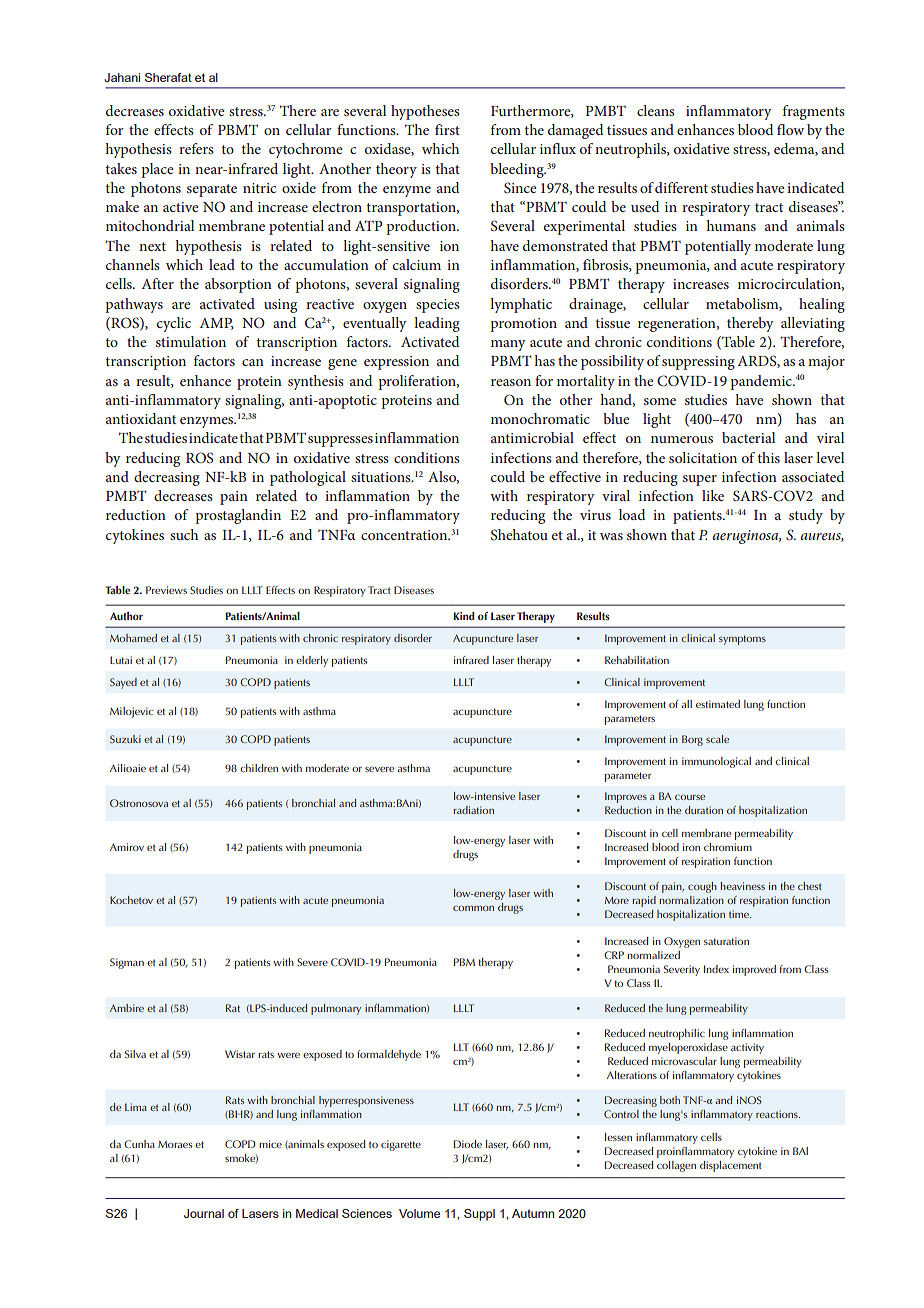 This page has height=1308, width=924. I want to click on flow, so click(790, 129).
